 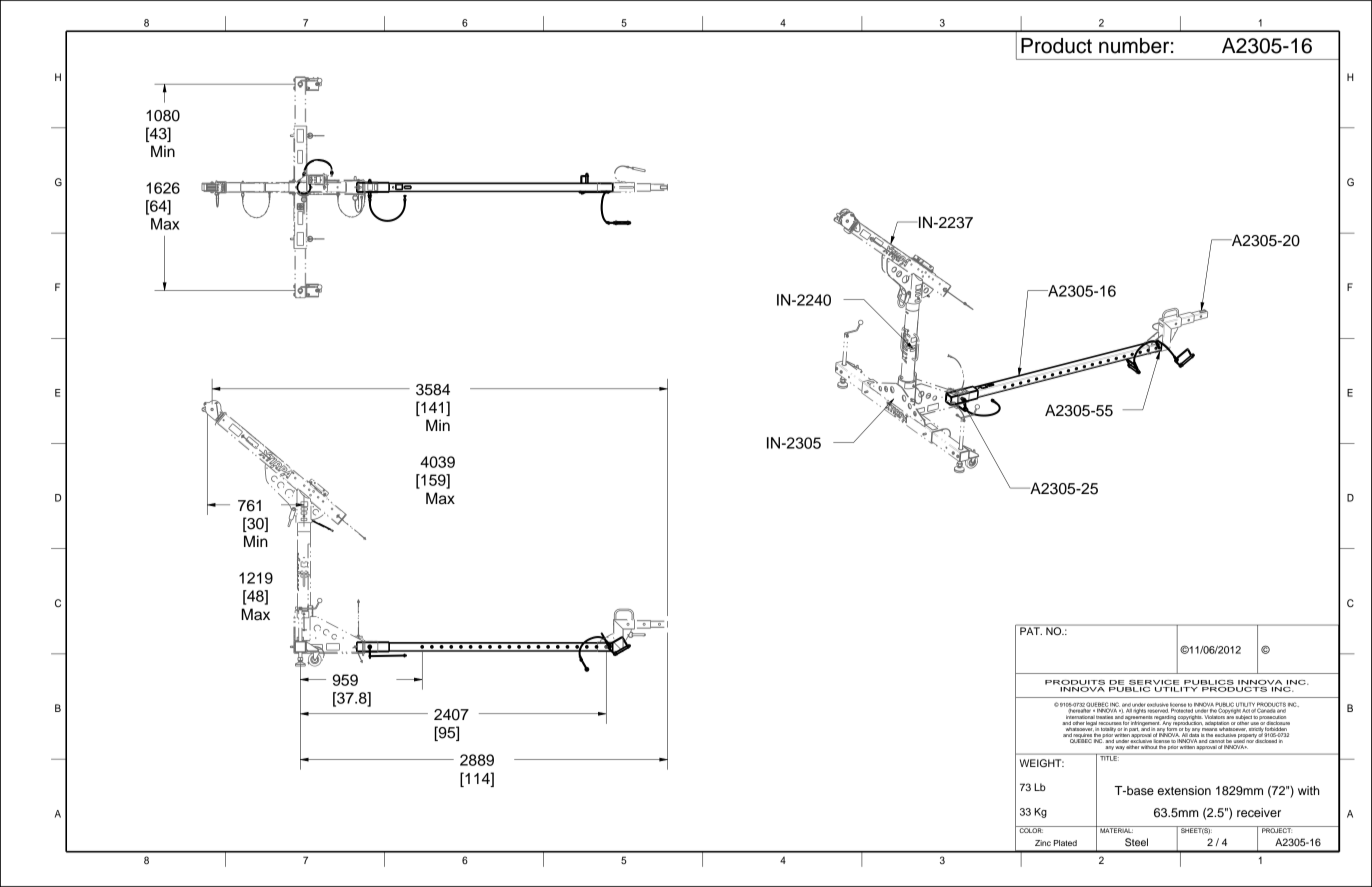 What do you see at coordinates (1259, 812) in the page?
I see `receiver` at bounding box center [1259, 812].
